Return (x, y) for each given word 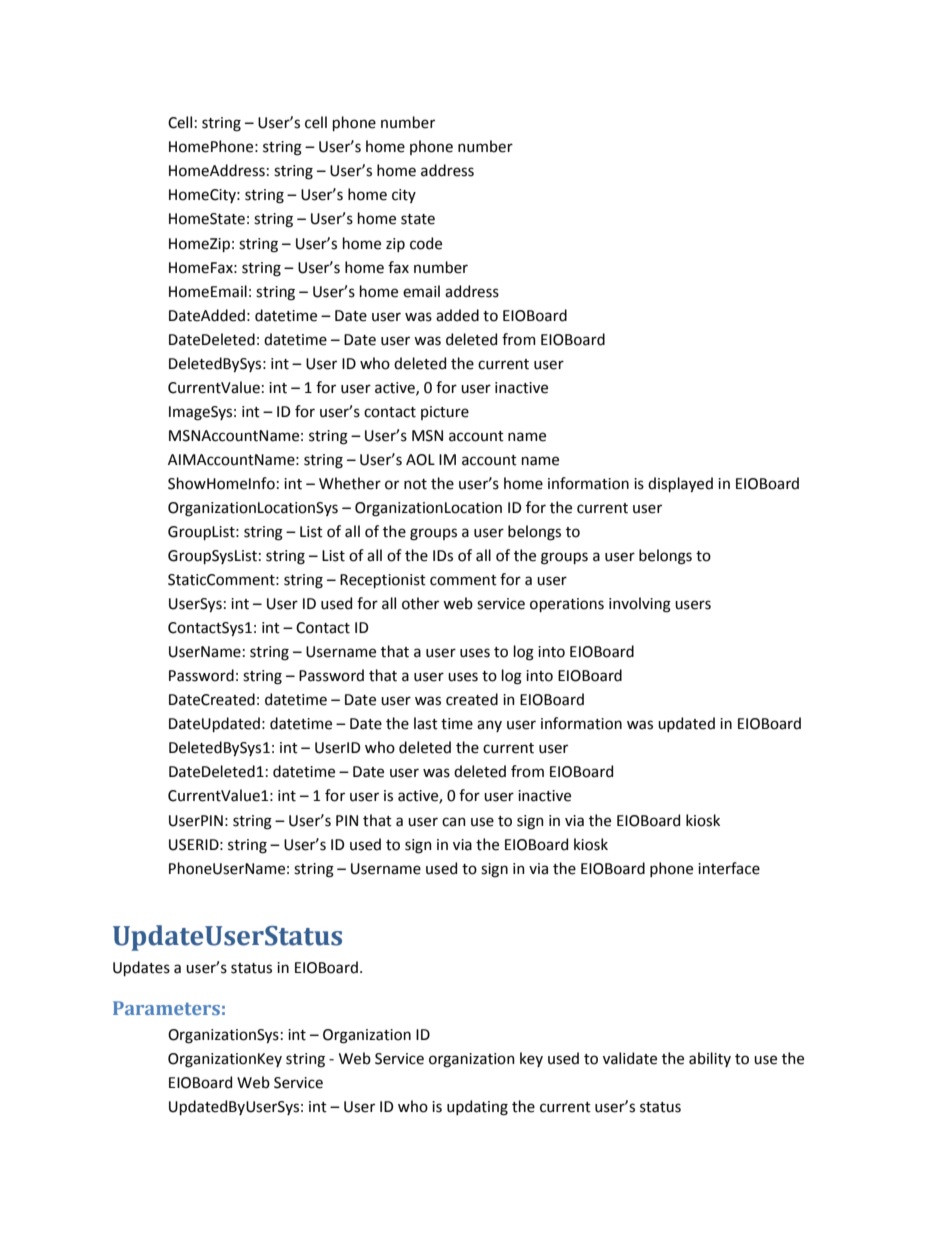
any (489, 726)
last (426, 723)
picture (445, 413)
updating (477, 1108)
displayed (680, 484)
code (426, 243)
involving (640, 605)
